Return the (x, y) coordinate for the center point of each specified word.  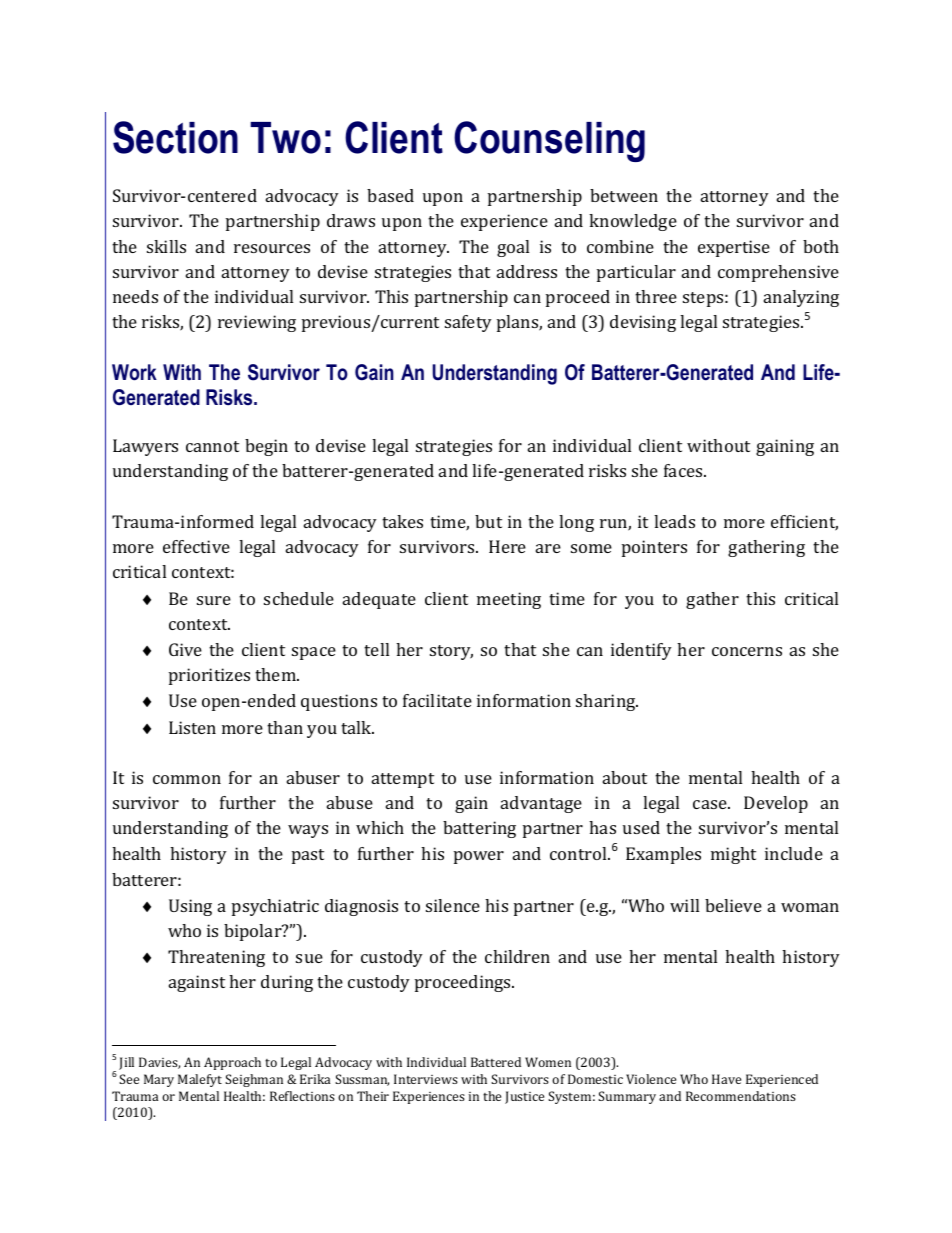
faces (684, 470)
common (187, 779)
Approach (232, 1063)
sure (214, 600)
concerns (747, 651)
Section (175, 137)
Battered (496, 1062)
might (733, 855)
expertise (734, 248)
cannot (212, 446)
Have (726, 1079)
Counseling (549, 141)
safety (468, 323)
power (479, 857)
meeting (509, 600)
